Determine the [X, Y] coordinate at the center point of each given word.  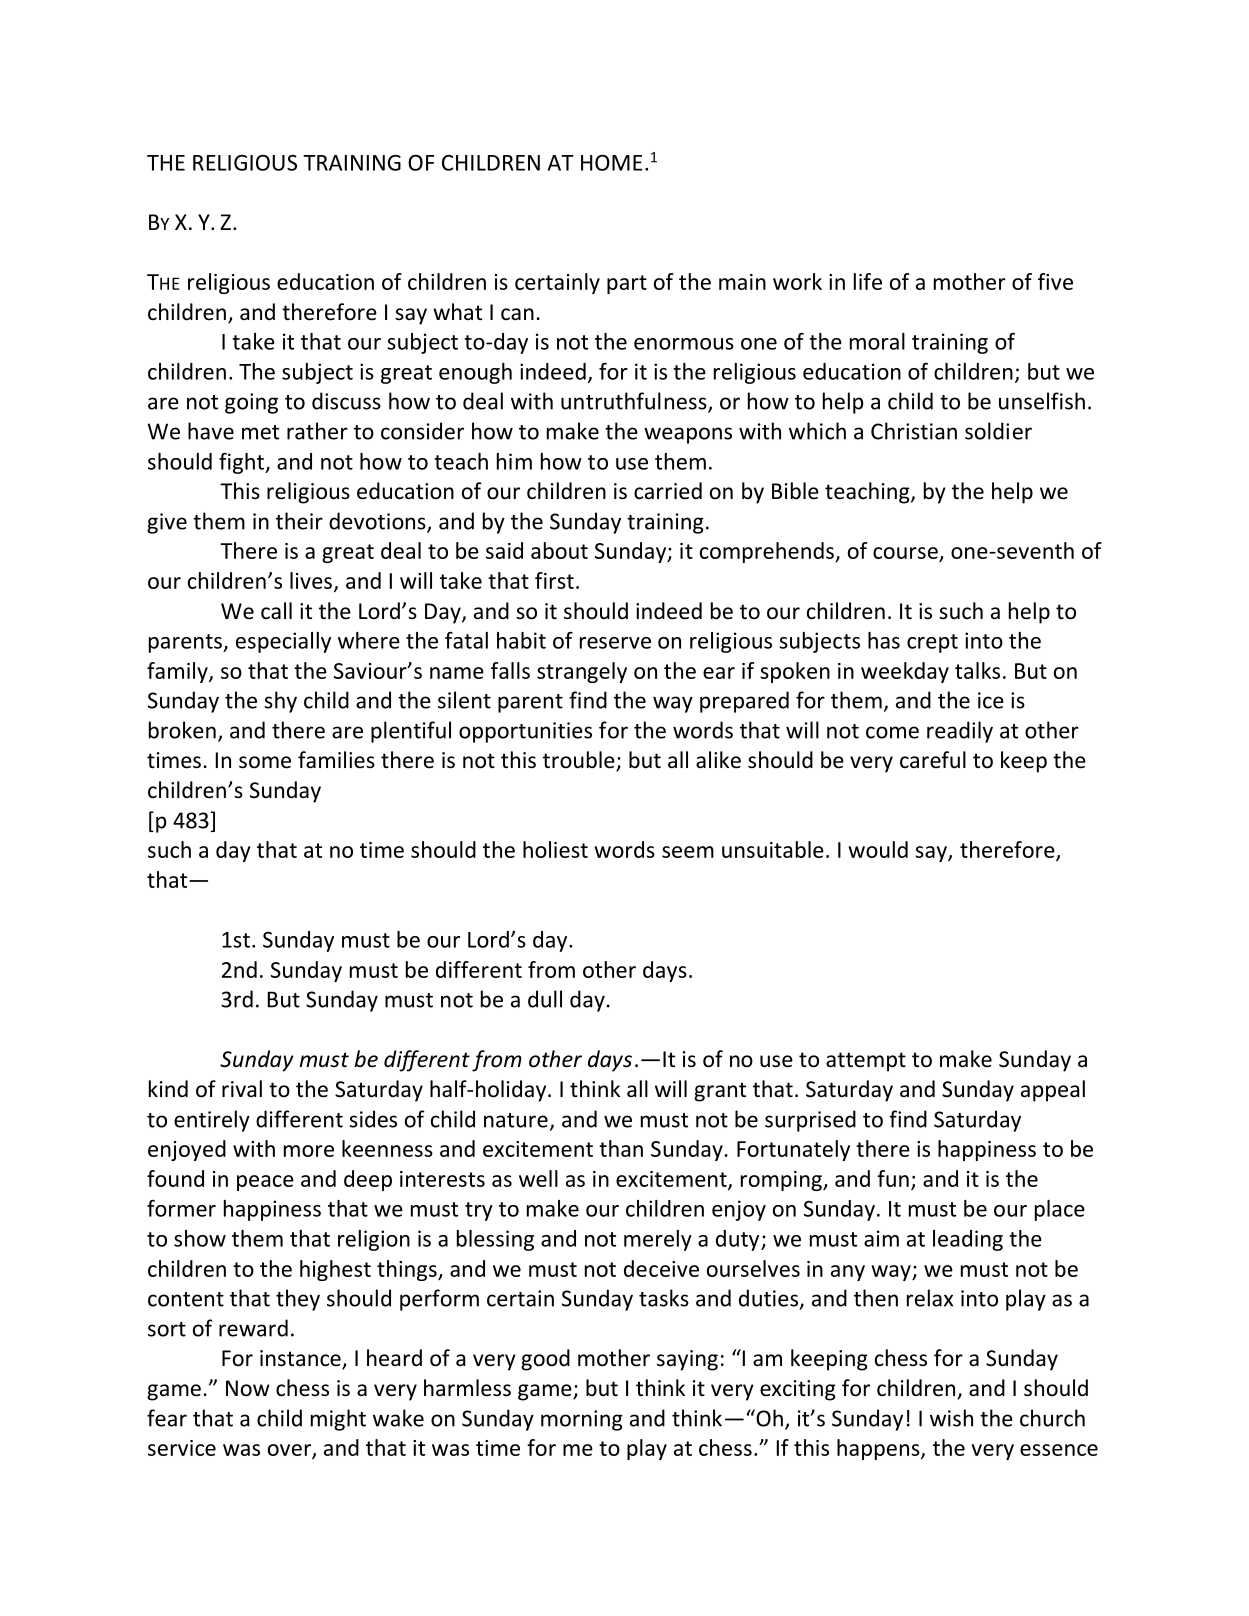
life [868, 281]
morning [582, 1420]
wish [951, 1418]
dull [545, 999]
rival [242, 1088]
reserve [615, 643]
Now [248, 1388]
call [276, 611]
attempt [866, 1062]
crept [932, 643]
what [457, 311]
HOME [611, 163]
